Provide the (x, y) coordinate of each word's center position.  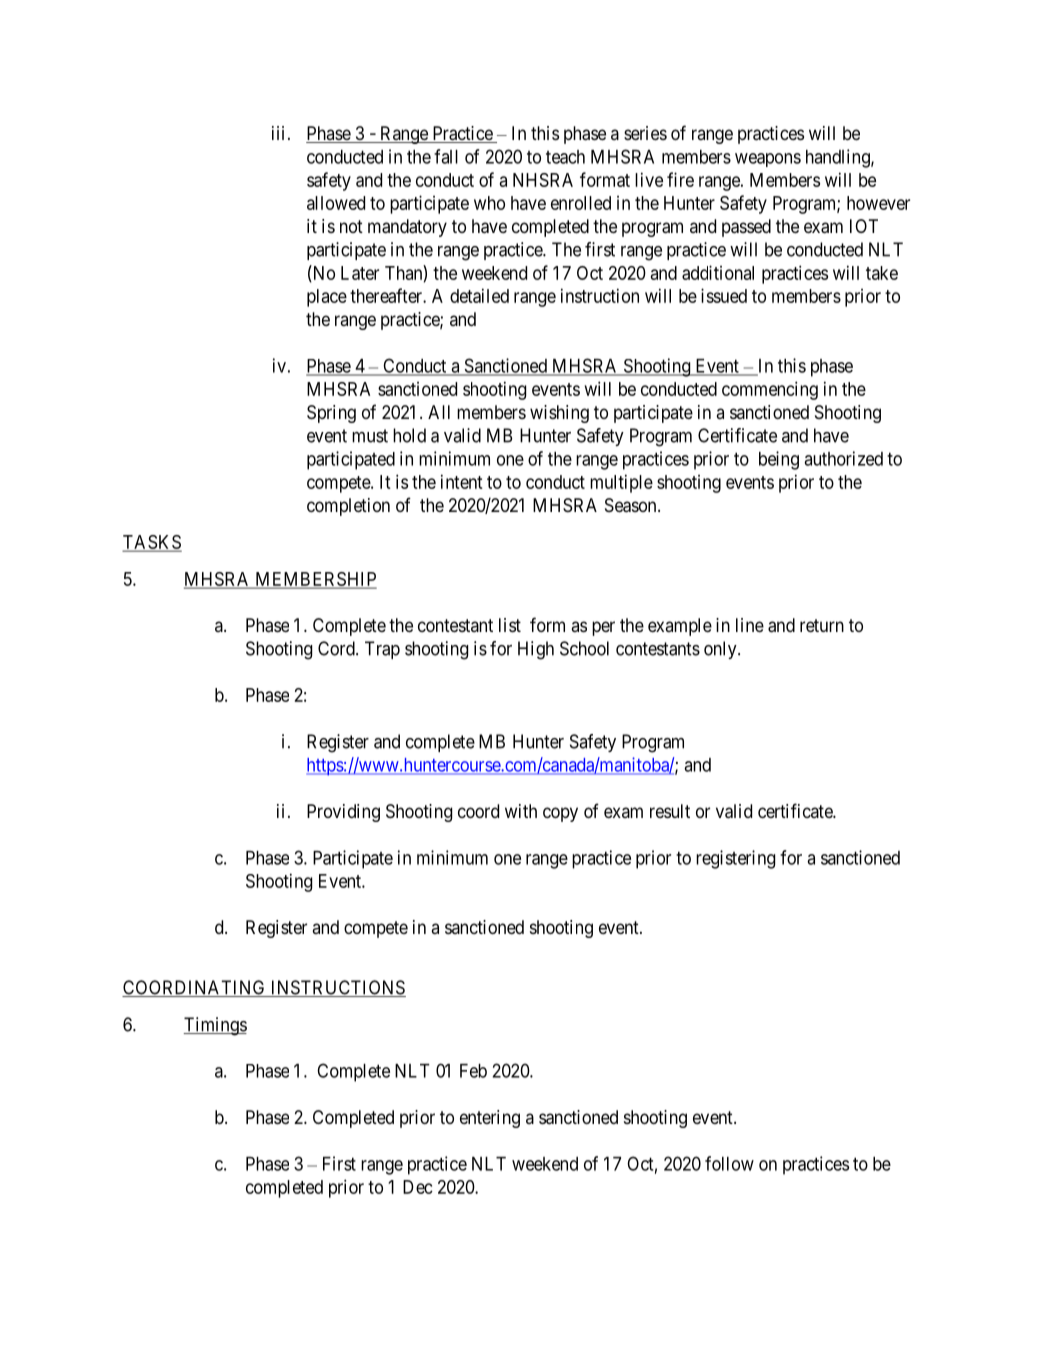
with (521, 811)
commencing (770, 390)
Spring (331, 414)
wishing (559, 414)
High (536, 650)
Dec (418, 1187)
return (822, 625)
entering (490, 1119)
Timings (215, 1026)
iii (278, 133)
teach (565, 157)
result (670, 811)
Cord (337, 648)
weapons (768, 160)
